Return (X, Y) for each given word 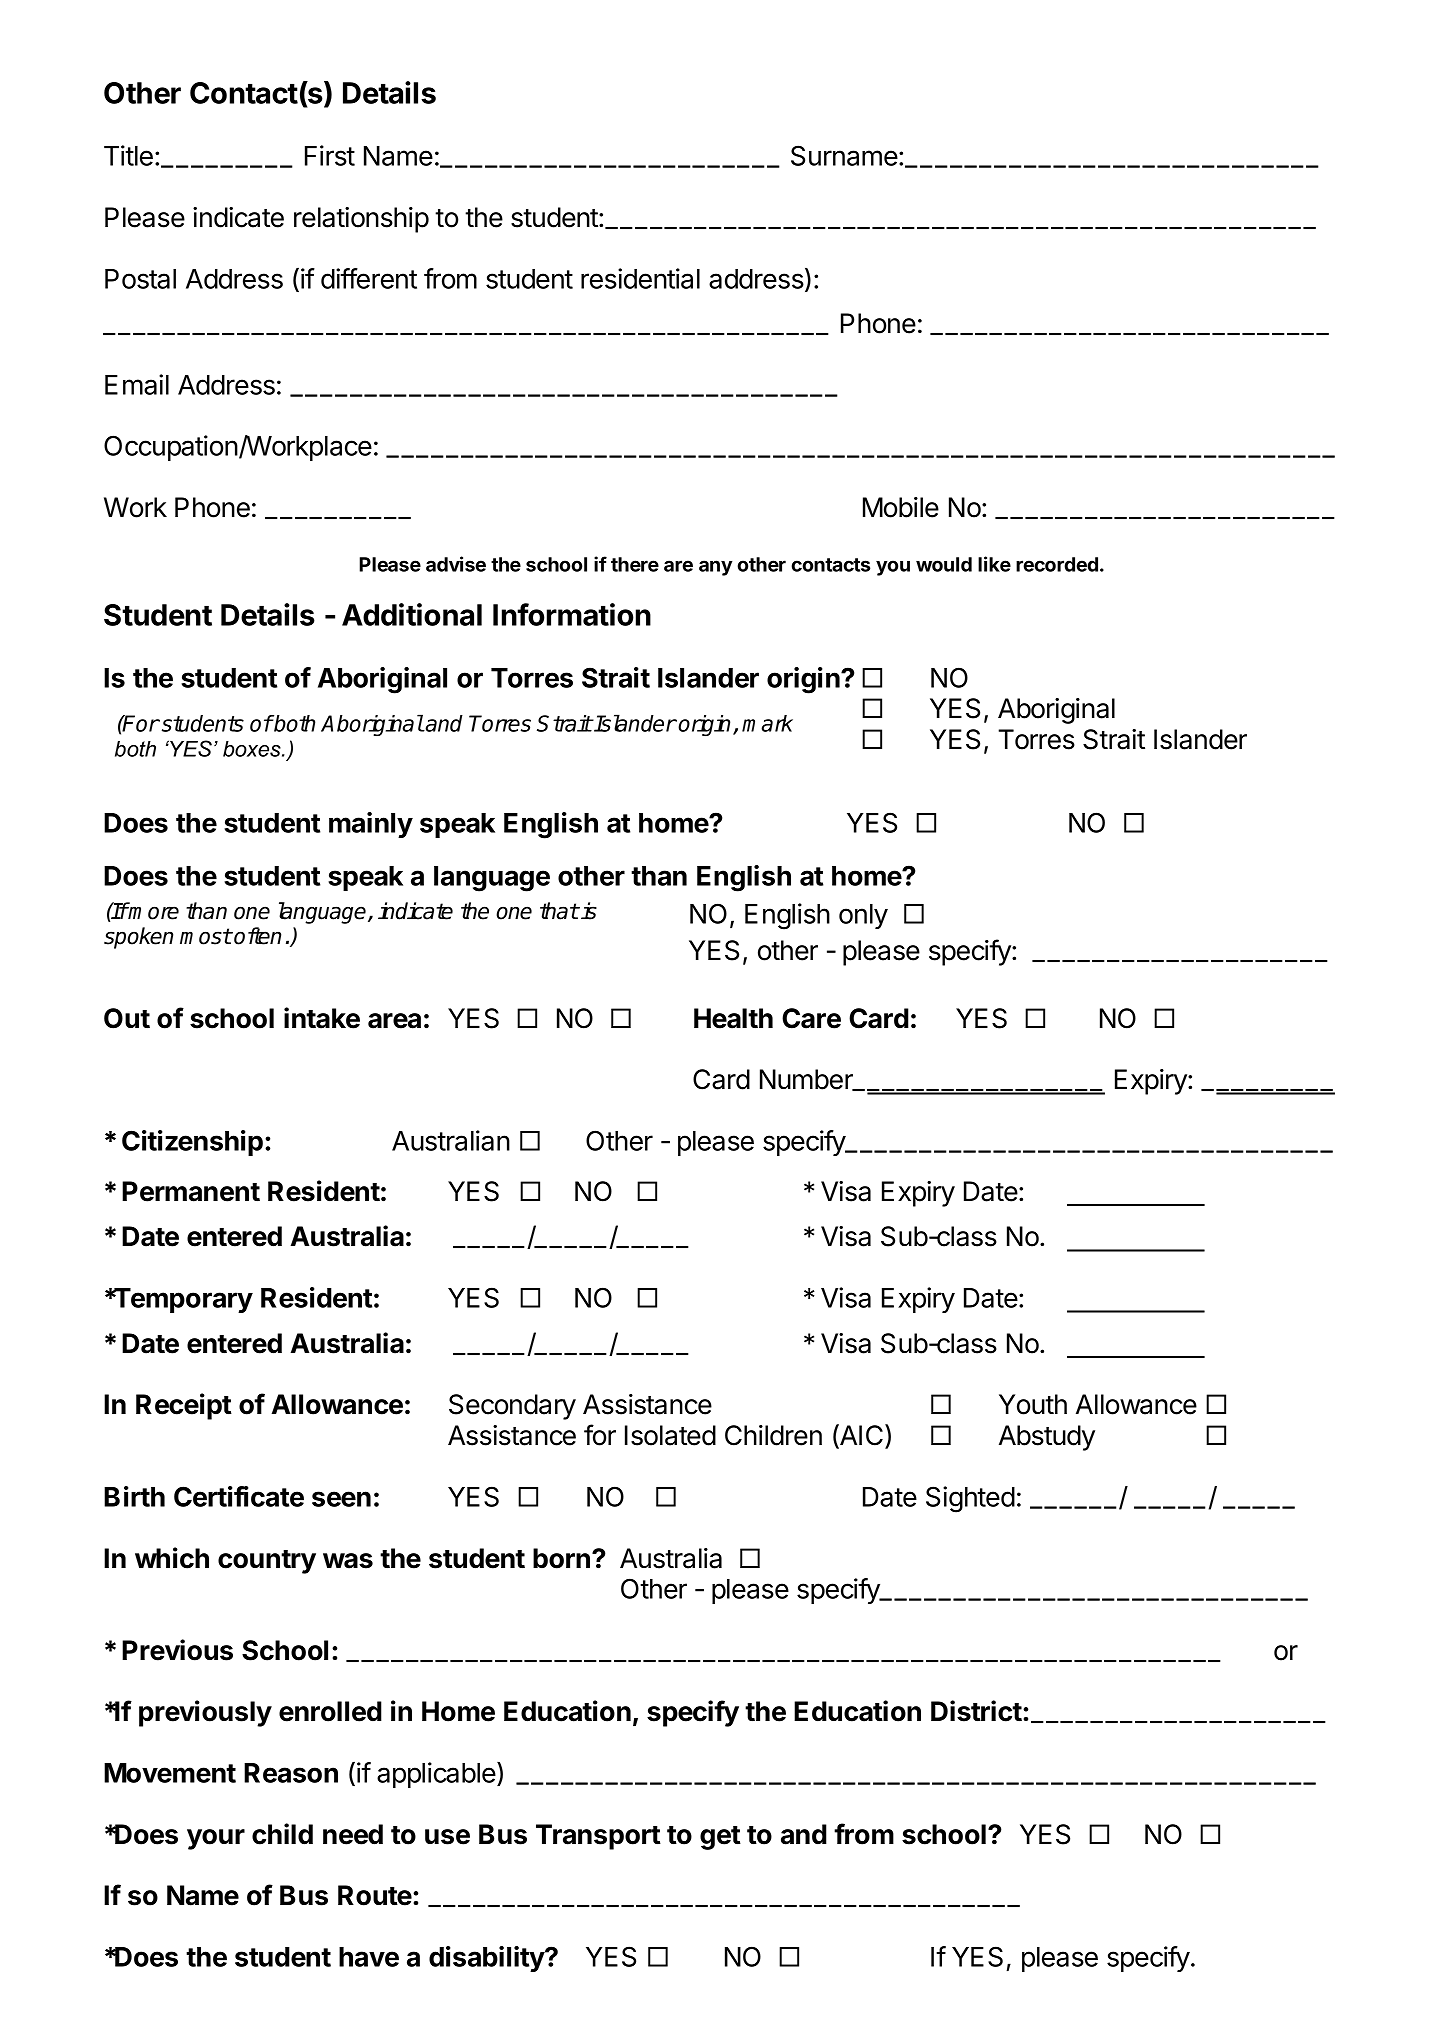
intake (322, 1018)
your (216, 1839)
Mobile (901, 507)
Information (572, 614)
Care (811, 1018)
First (330, 155)
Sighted (970, 1499)
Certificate (239, 1496)
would (944, 564)
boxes (253, 749)
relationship (361, 220)
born (561, 1558)
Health (733, 1018)
